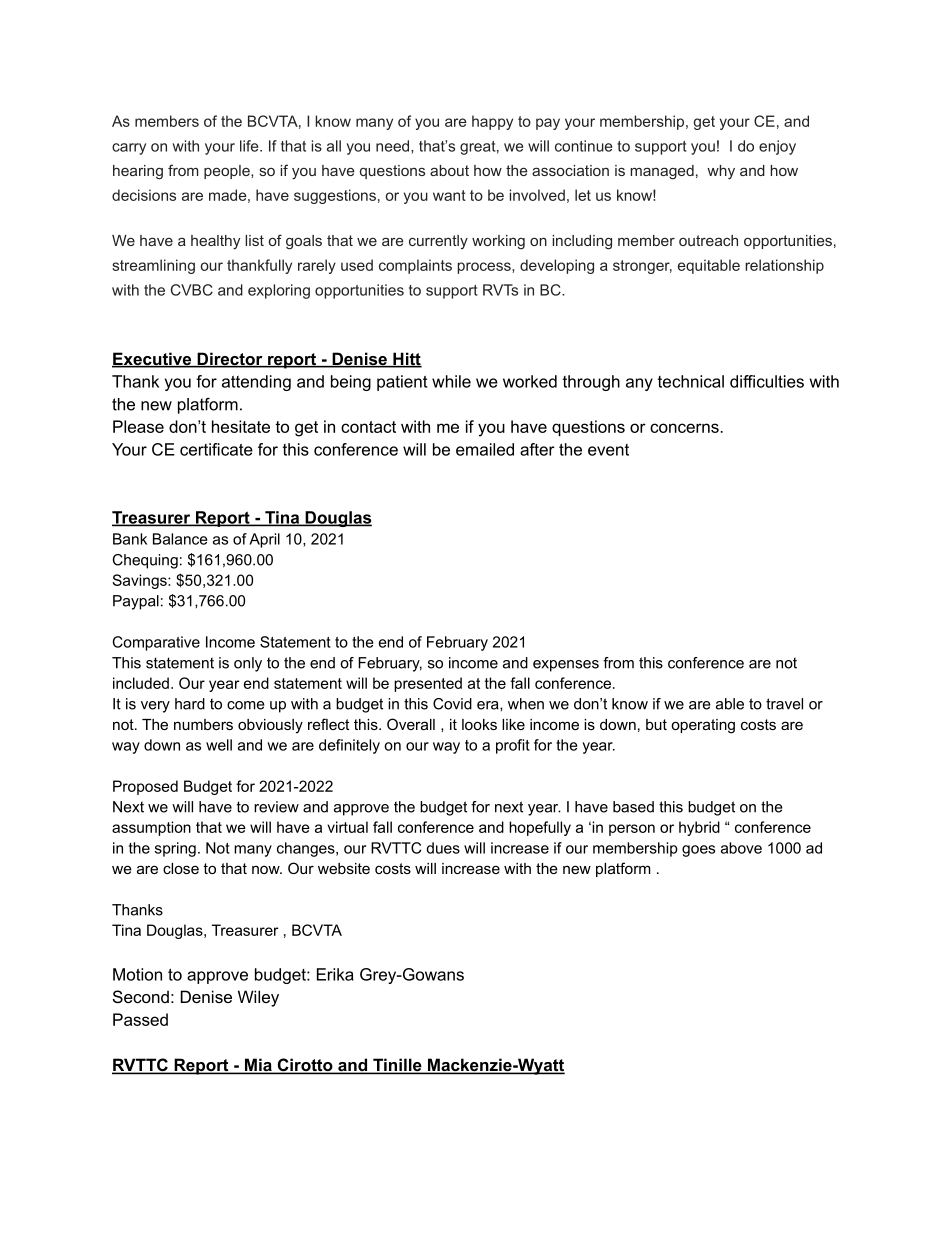 This screenshot has height=1233, width=952. Describe the element at coordinates (228, 172) in the screenshot. I see `people` at that location.
